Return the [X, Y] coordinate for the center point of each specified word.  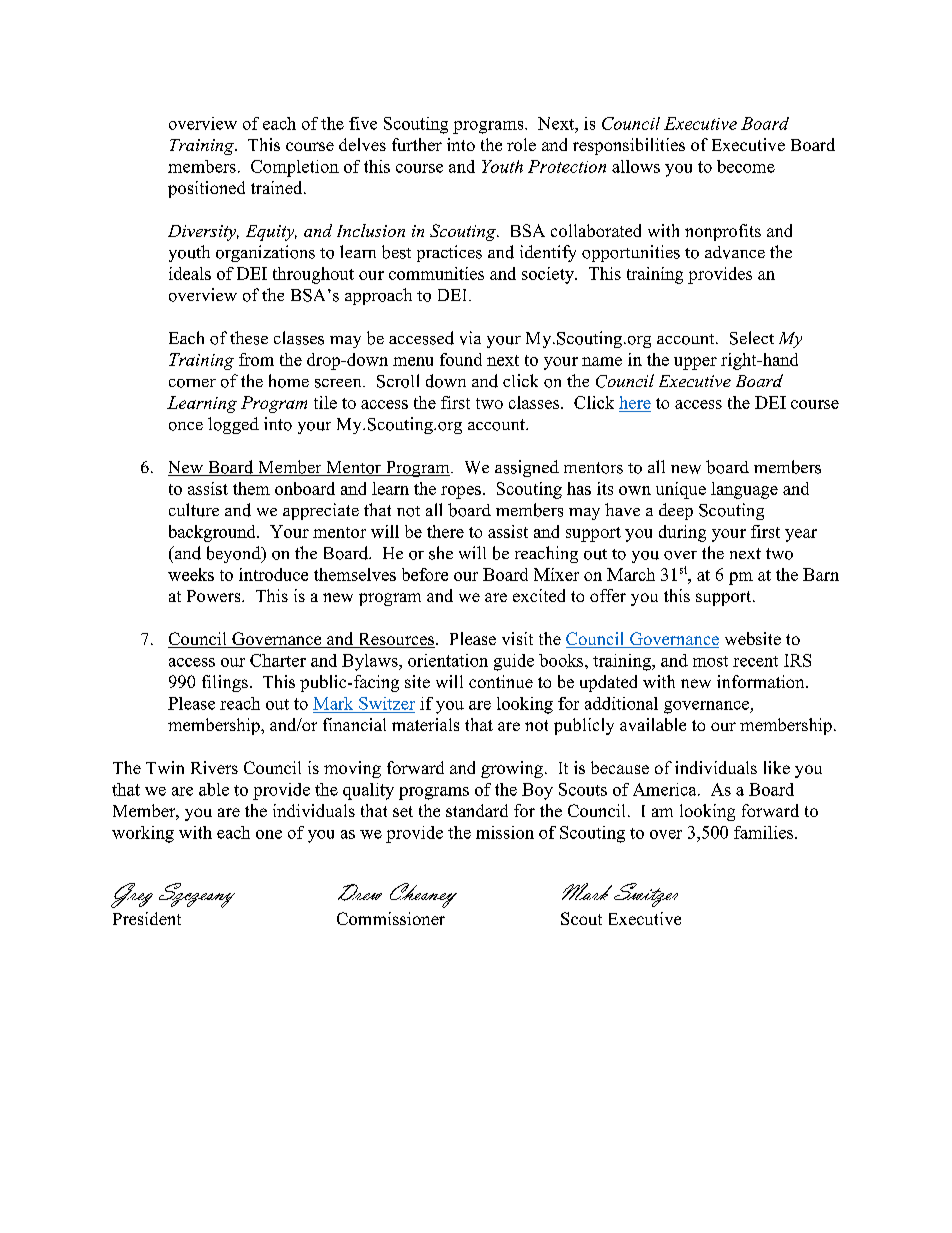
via [470, 338]
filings [225, 683]
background [213, 533]
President [147, 918]
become [746, 166]
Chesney [423, 895]
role [521, 144]
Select [752, 338]
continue [501, 681]
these [249, 338]
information [762, 681]
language [744, 490]
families [765, 832]
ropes [461, 492]
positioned [206, 189]
